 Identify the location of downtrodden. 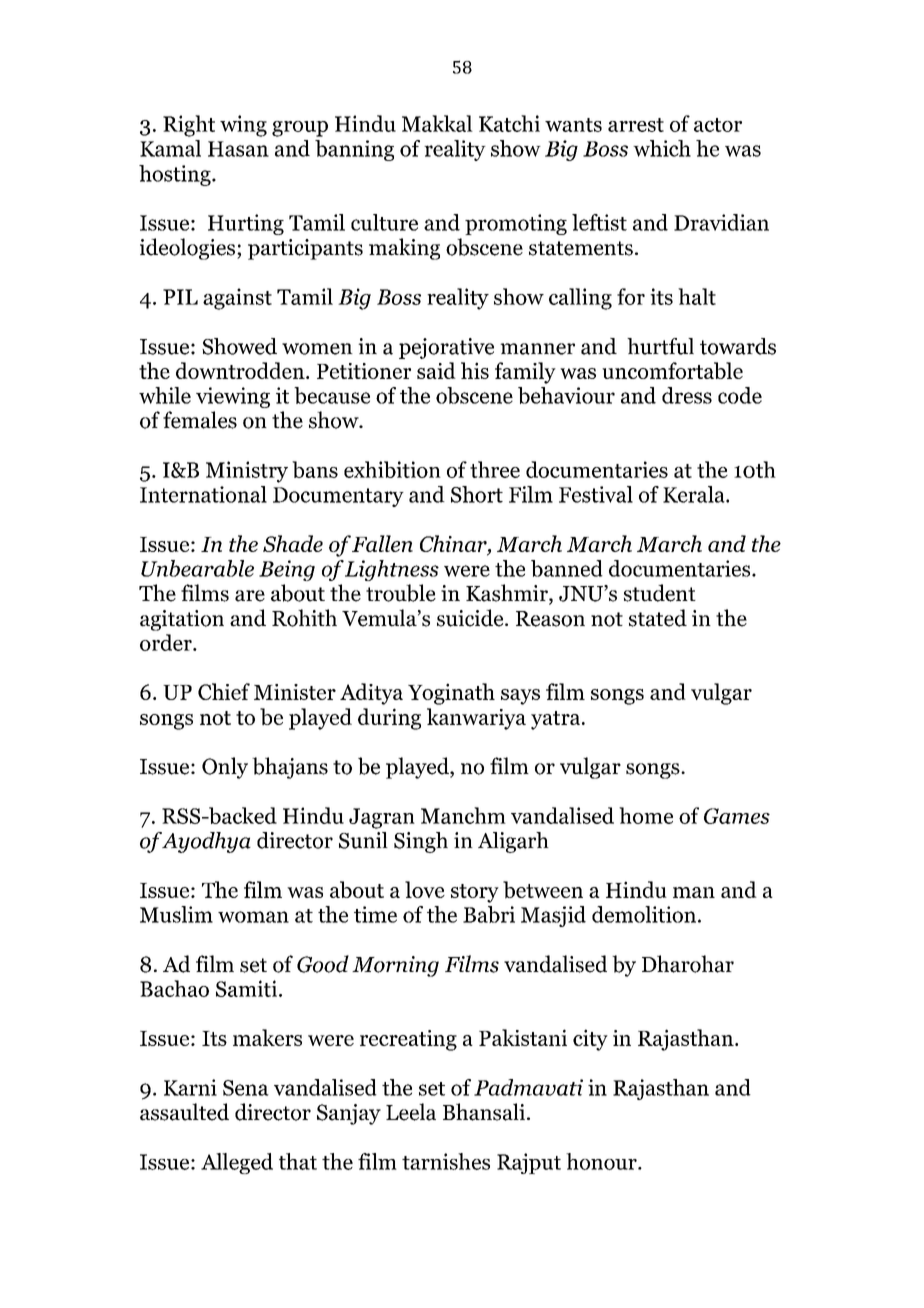
(241, 370).
